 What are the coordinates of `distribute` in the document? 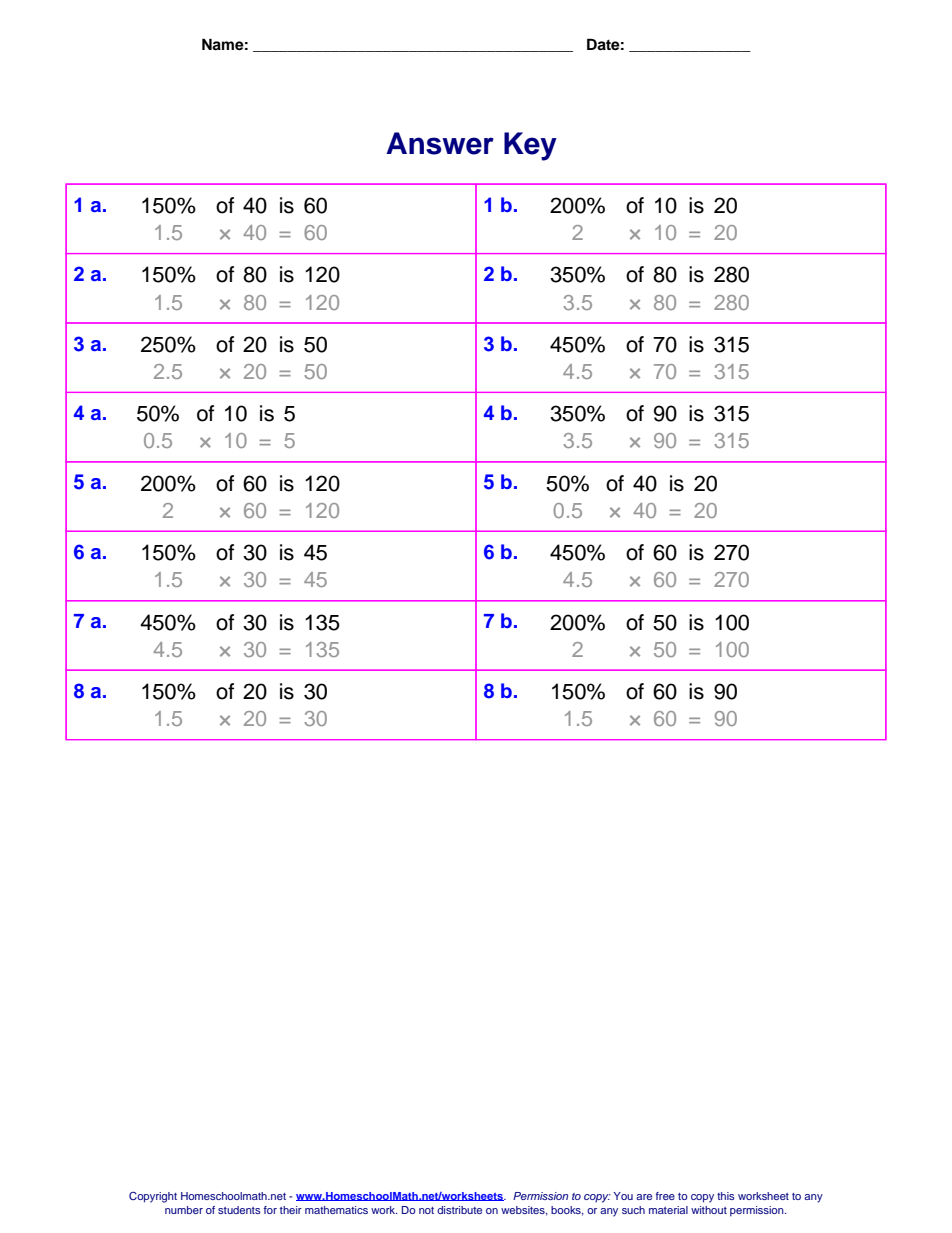 It's located at (459, 1210).
